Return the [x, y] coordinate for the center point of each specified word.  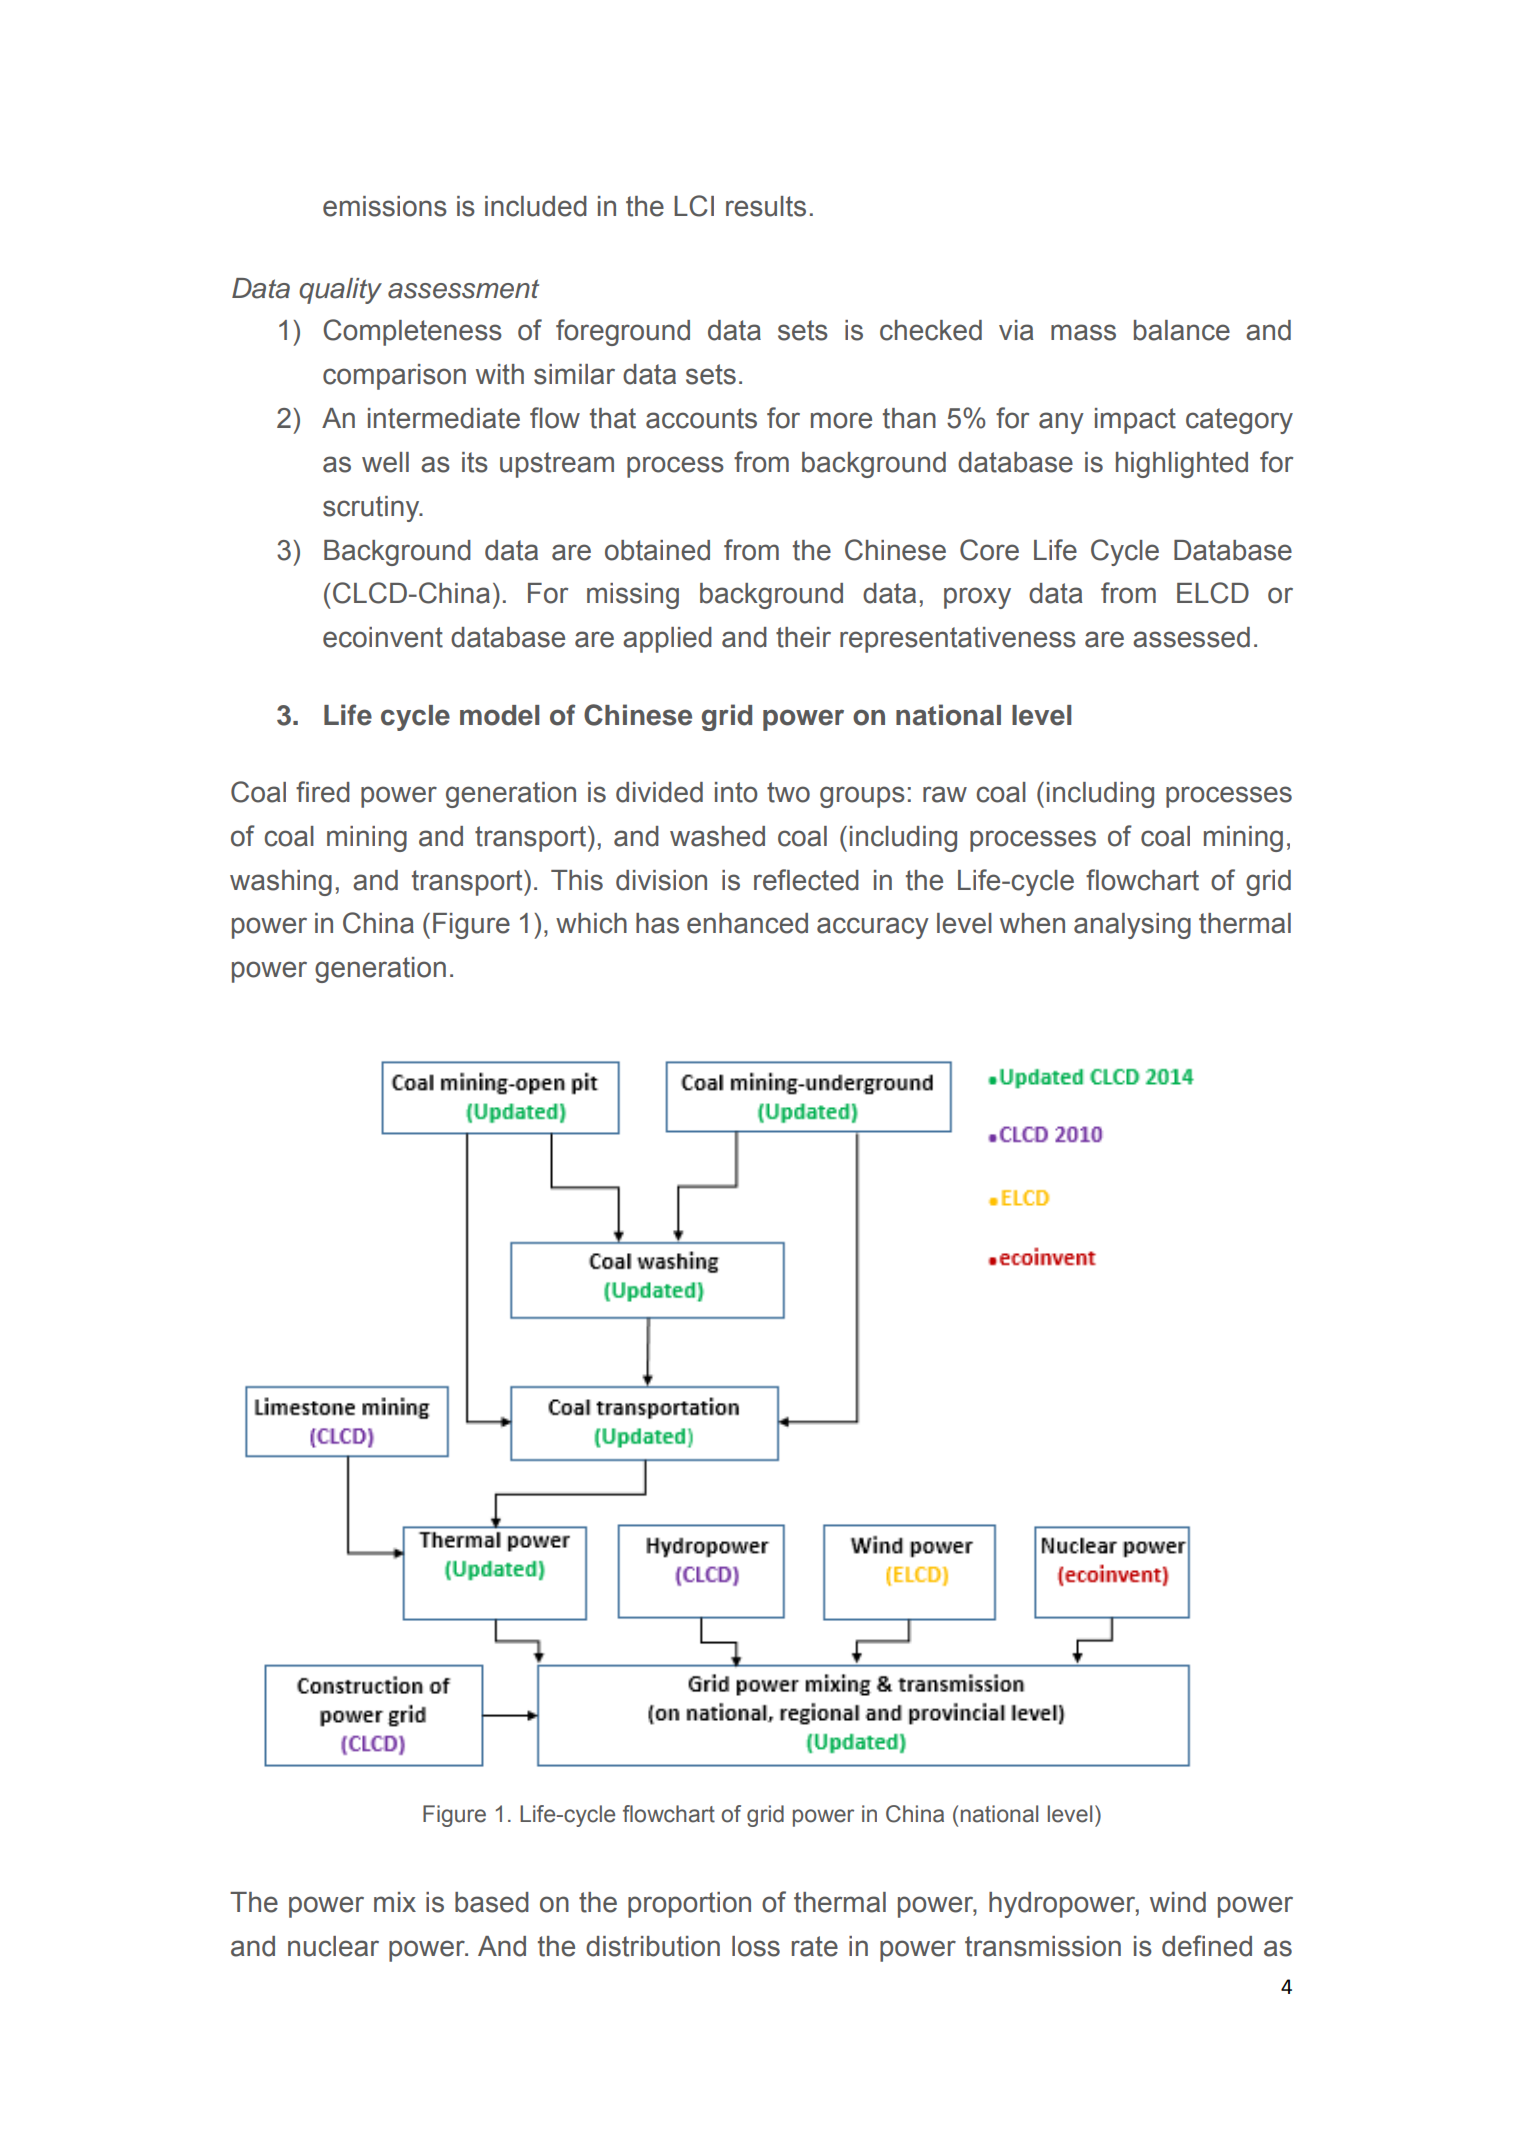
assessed [1191, 637]
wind [1178, 1902]
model [499, 715]
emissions [385, 206]
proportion [689, 1905]
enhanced [747, 923]
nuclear [333, 1946]
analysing [1132, 926]
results [766, 206]
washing [281, 883]
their [803, 637]
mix [395, 1902]
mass [1083, 332]
